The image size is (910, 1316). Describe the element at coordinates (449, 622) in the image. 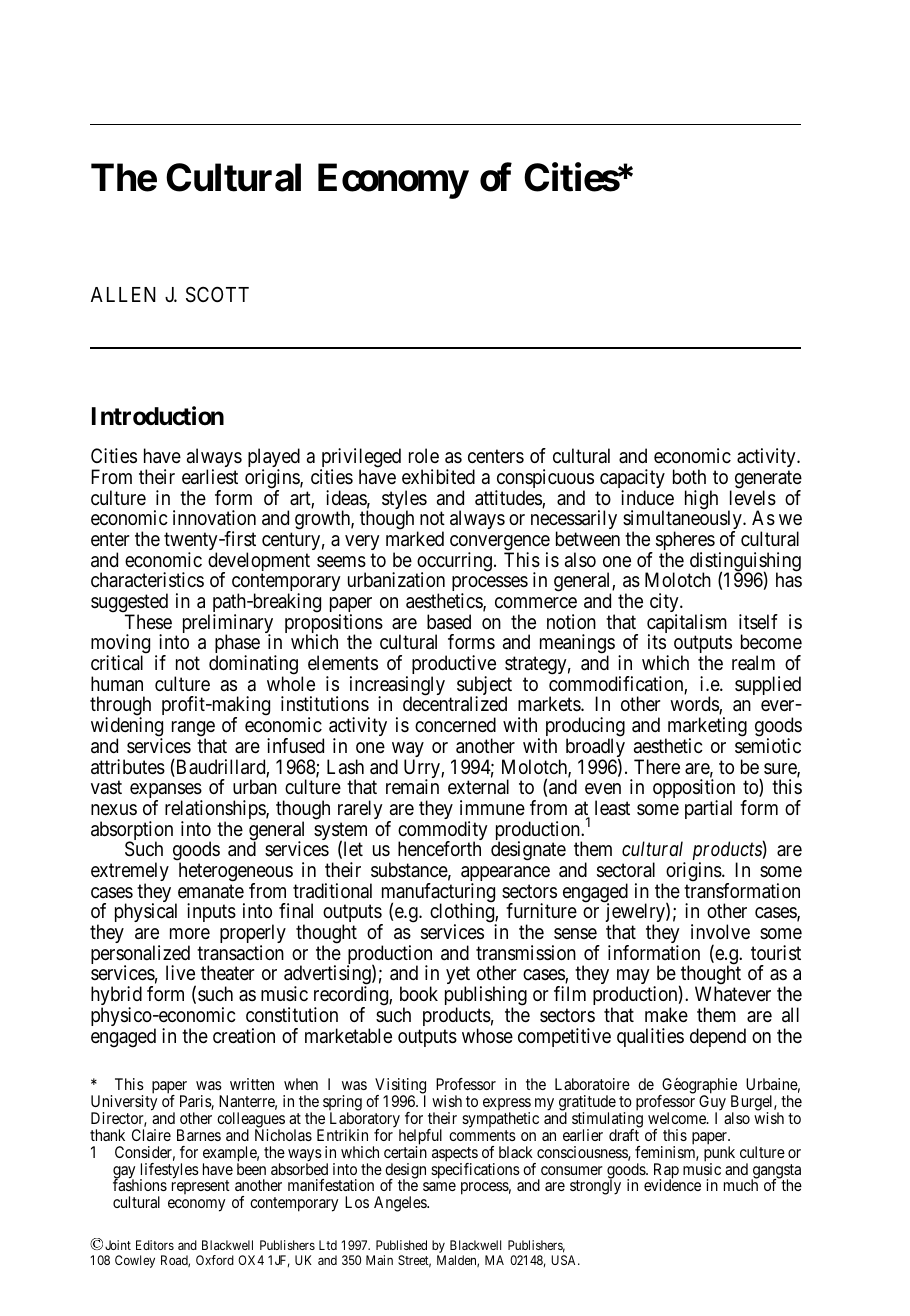

I see `based` at that location.
